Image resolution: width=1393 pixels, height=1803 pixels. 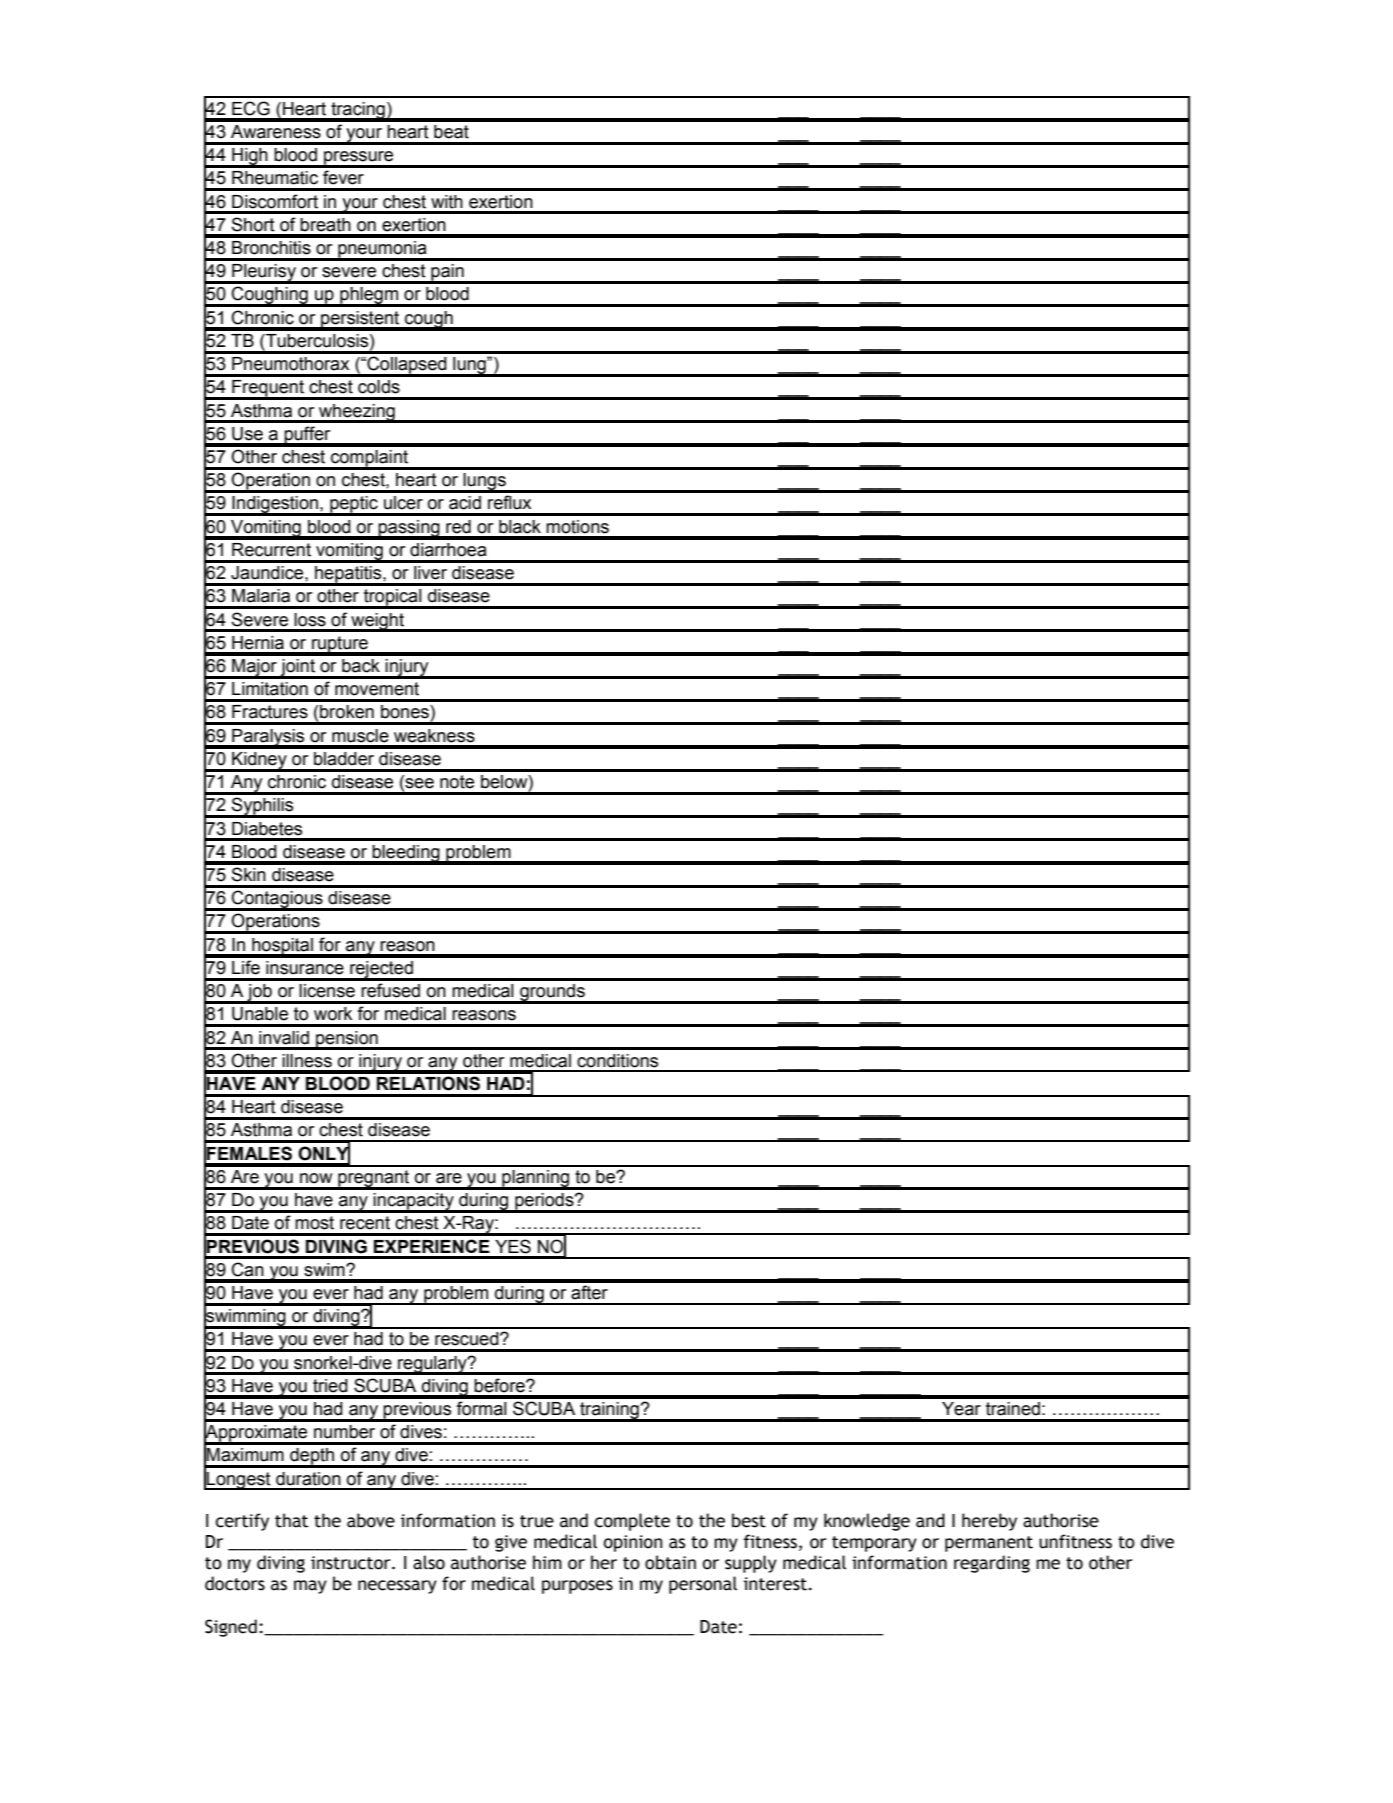 I want to click on pressure, so click(x=359, y=159).
